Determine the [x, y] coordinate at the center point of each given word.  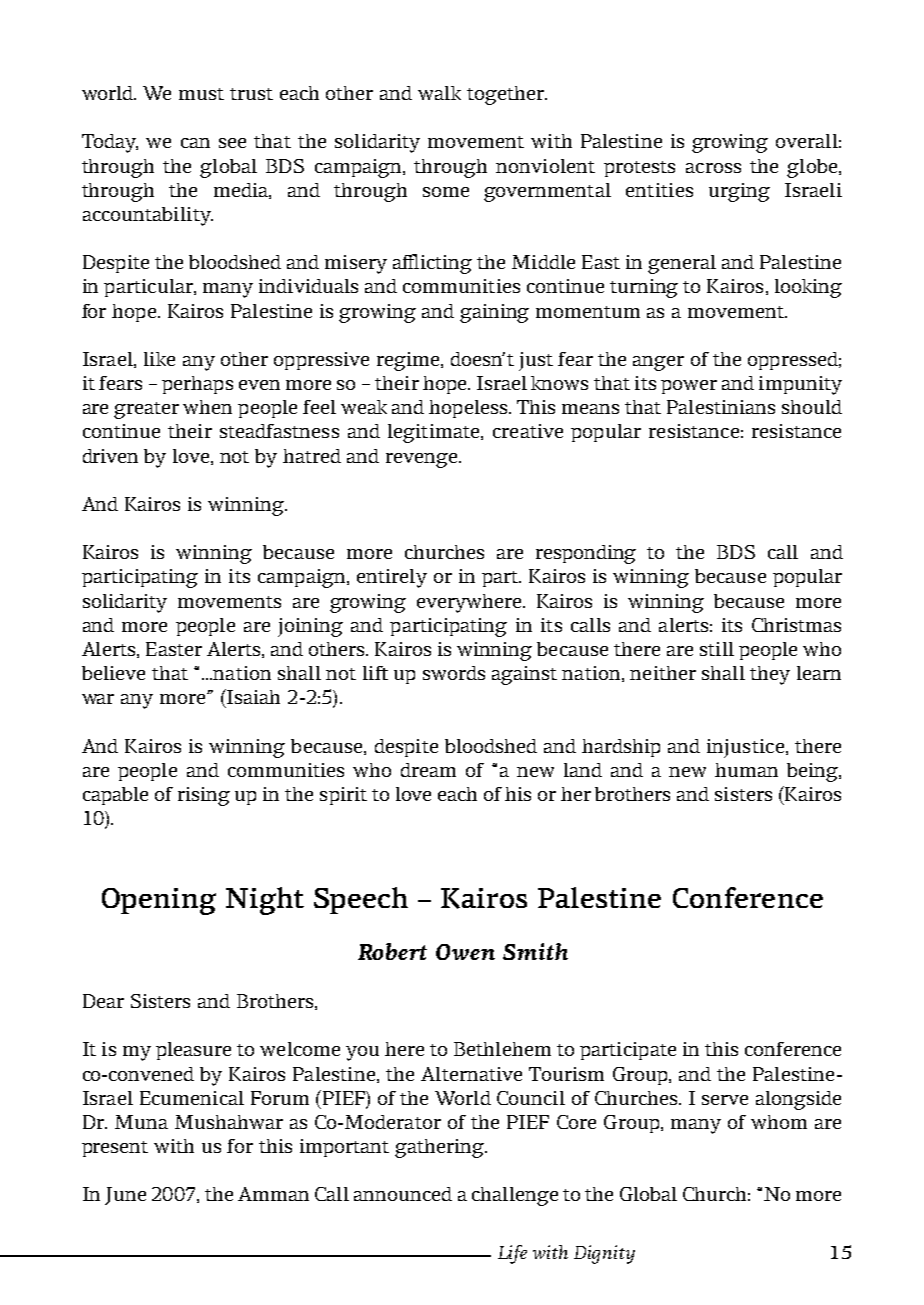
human [746, 770]
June [125, 1196]
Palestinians [721, 407]
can [195, 143]
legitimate [435, 433]
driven [110, 456]
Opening [159, 901]
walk [439, 93]
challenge [515, 1196]
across [713, 168]
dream [428, 770]
